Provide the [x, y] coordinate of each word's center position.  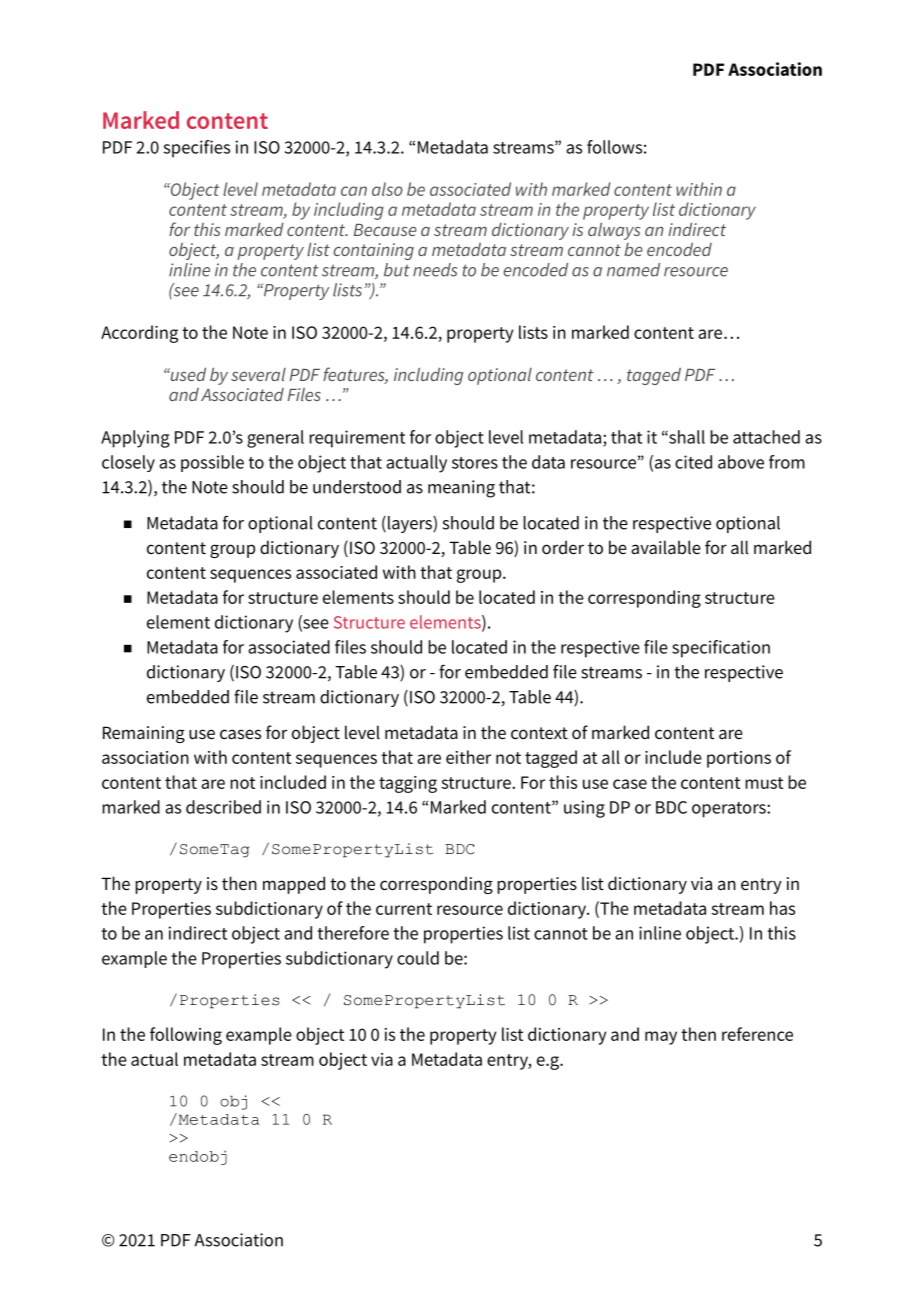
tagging [408, 784]
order [563, 547]
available [666, 547]
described [223, 807]
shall [686, 437]
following [186, 1036]
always [614, 231]
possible [212, 463]
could [418, 958]
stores [475, 463]
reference [757, 1034]
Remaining [144, 734]
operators [730, 810]
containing [373, 251]
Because [385, 230]
